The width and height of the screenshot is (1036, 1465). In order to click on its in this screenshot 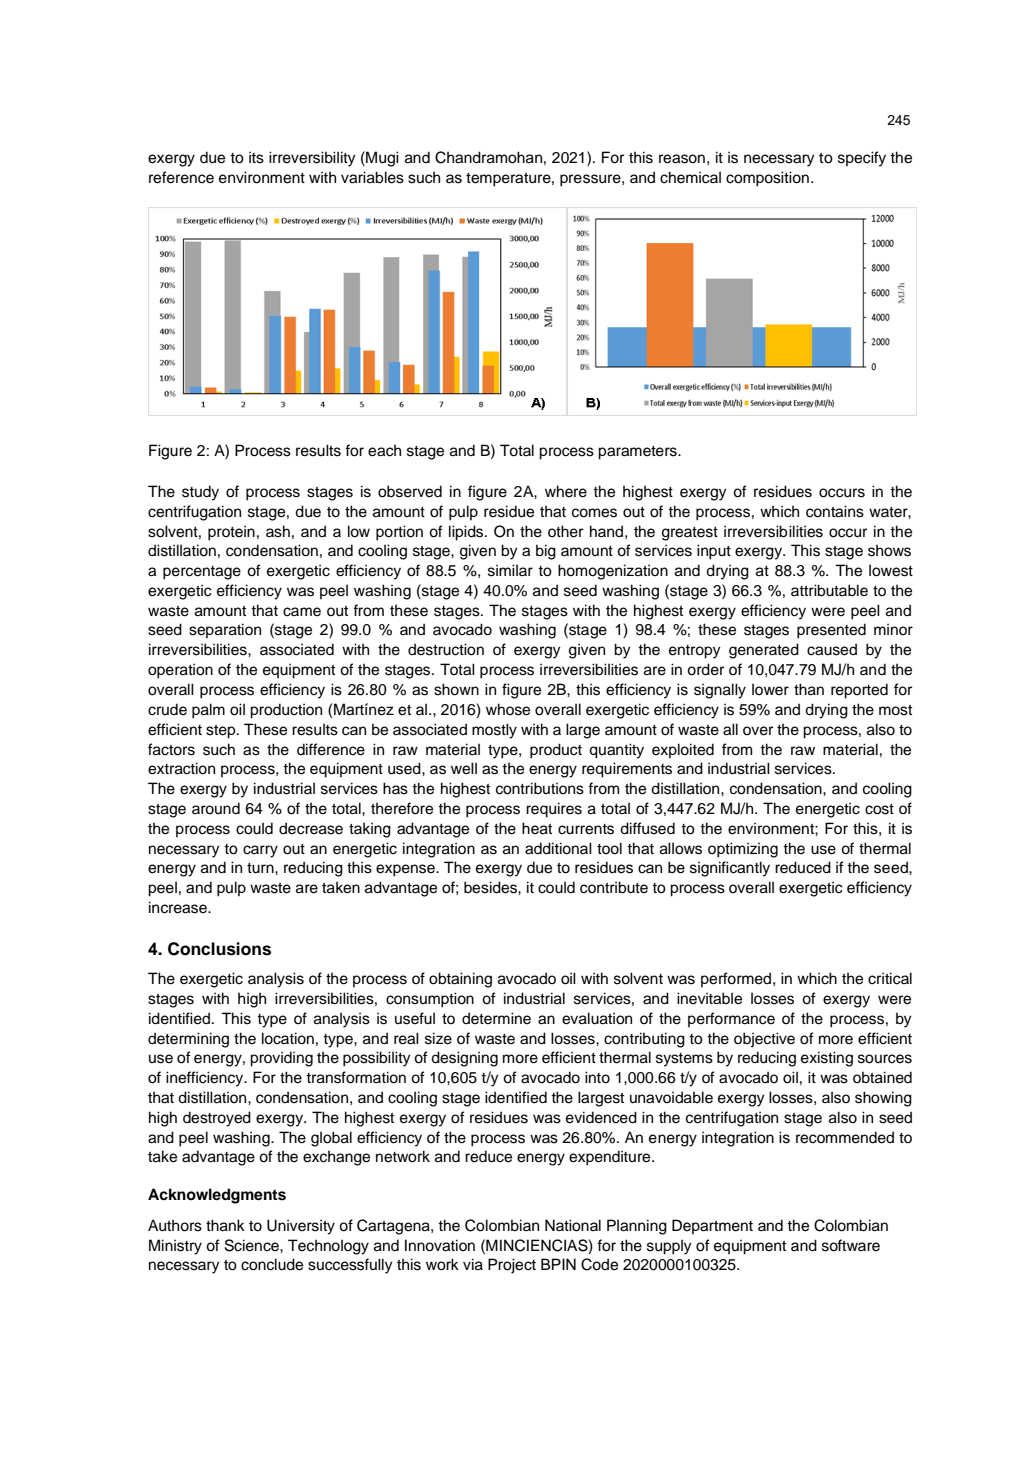, I will do `click(256, 157)`.
